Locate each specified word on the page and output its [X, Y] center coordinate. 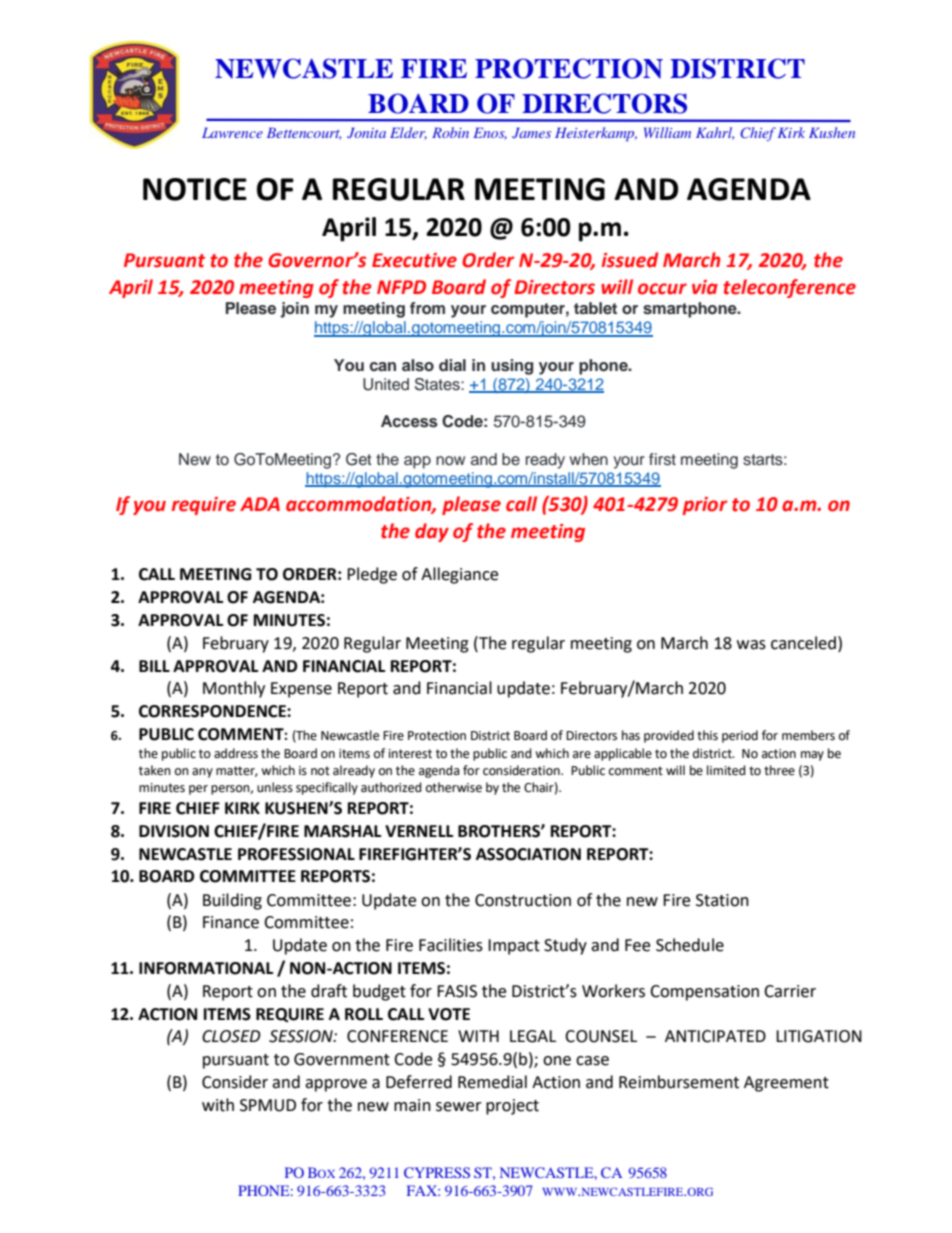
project [512, 1107]
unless [275, 787]
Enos [490, 133]
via [705, 287]
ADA [260, 504]
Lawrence [232, 132]
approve [336, 1085]
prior [704, 506]
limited [726, 770]
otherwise [454, 787]
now [450, 461]
